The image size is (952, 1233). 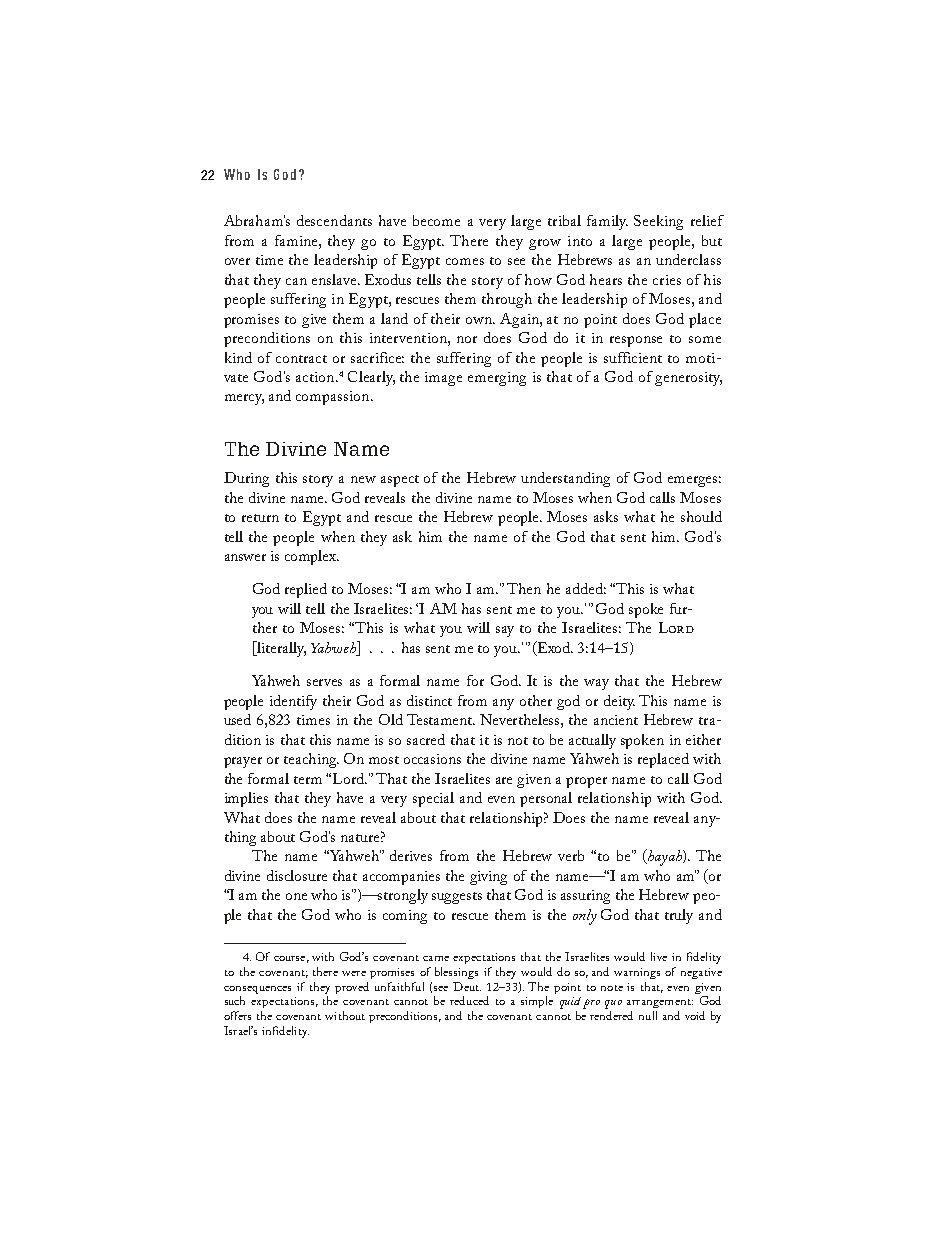 What do you see at coordinates (488, 878) in the screenshot?
I see `giving` at bounding box center [488, 878].
